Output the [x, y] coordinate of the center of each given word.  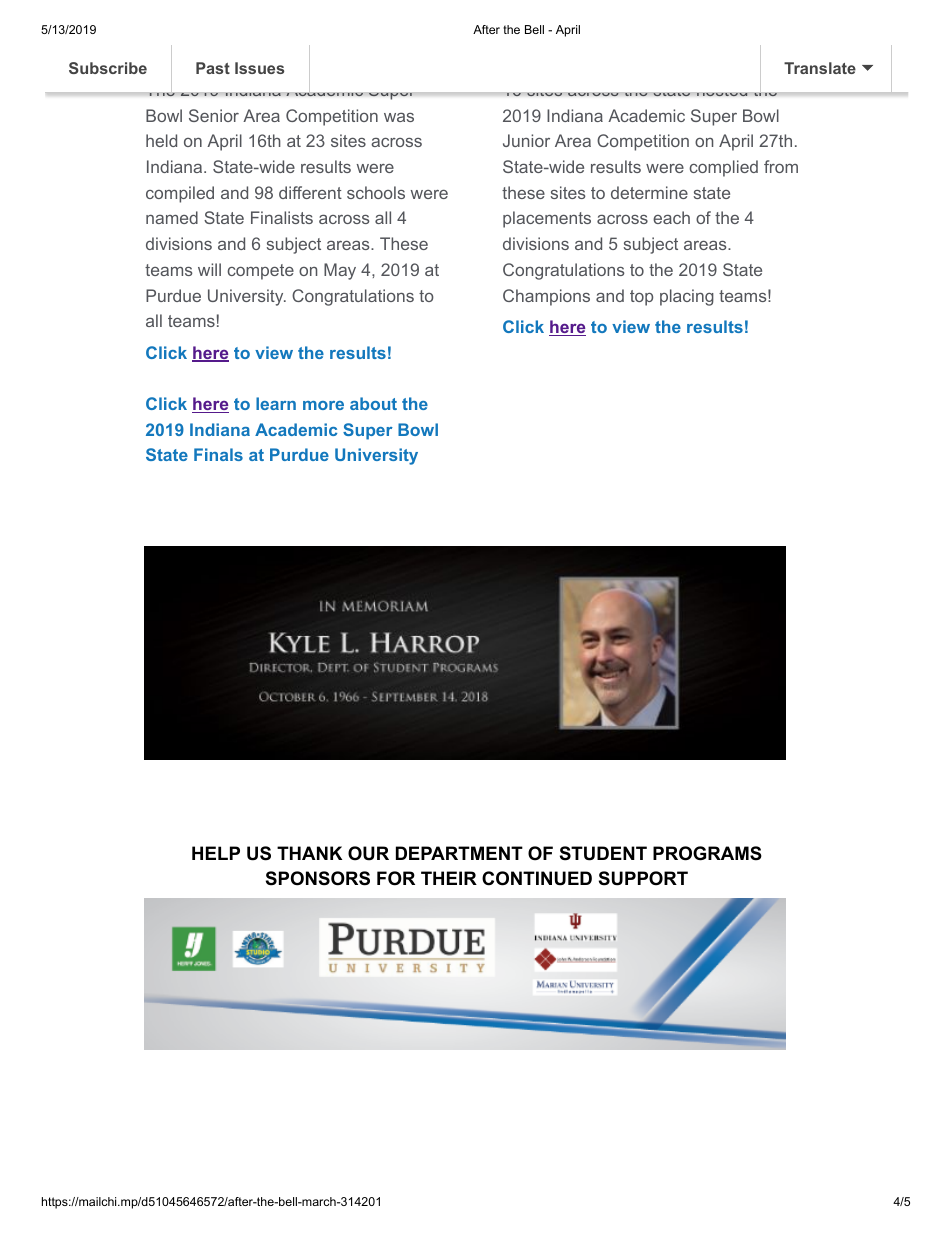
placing [687, 297]
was [399, 117]
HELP [216, 853]
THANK [309, 853]
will [209, 269]
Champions [546, 297]
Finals [218, 454]
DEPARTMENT [459, 853]
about [373, 403]
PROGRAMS [707, 853]
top [641, 298]
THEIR [449, 878]
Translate [820, 68]
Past [213, 68]
